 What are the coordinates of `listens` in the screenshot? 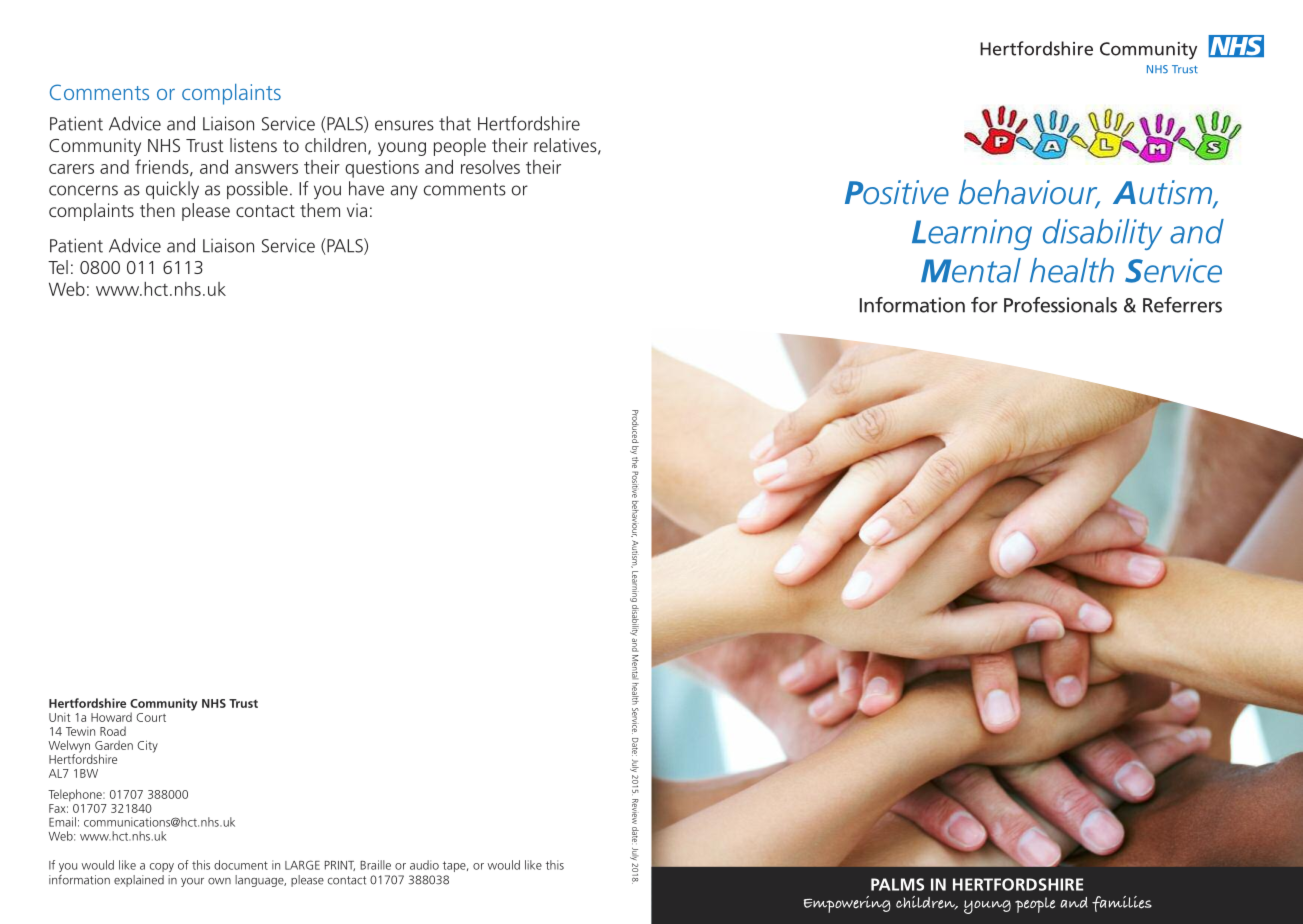 It's located at (253, 145).
